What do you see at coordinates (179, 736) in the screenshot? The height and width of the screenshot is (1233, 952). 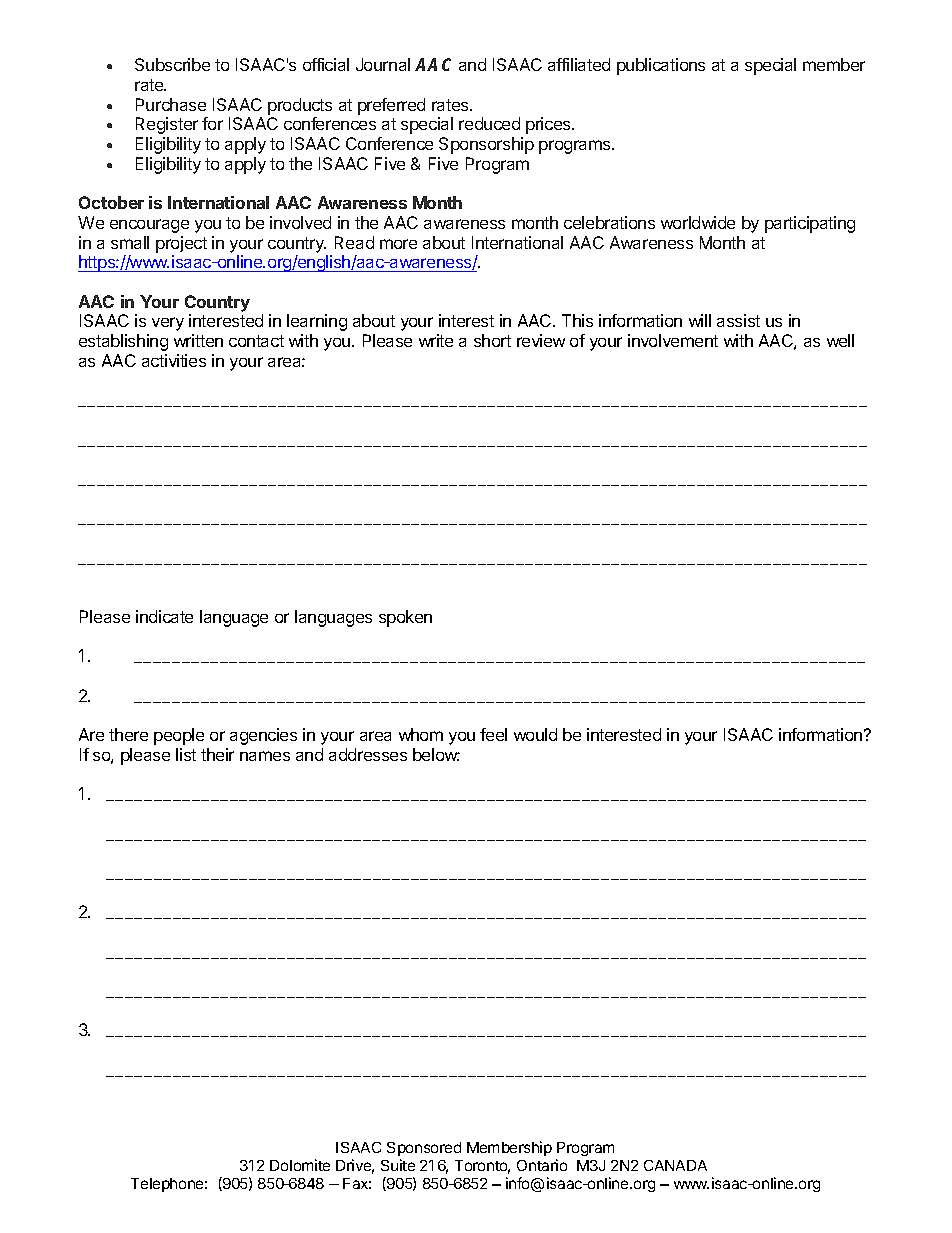 I see `people` at bounding box center [179, 736].
